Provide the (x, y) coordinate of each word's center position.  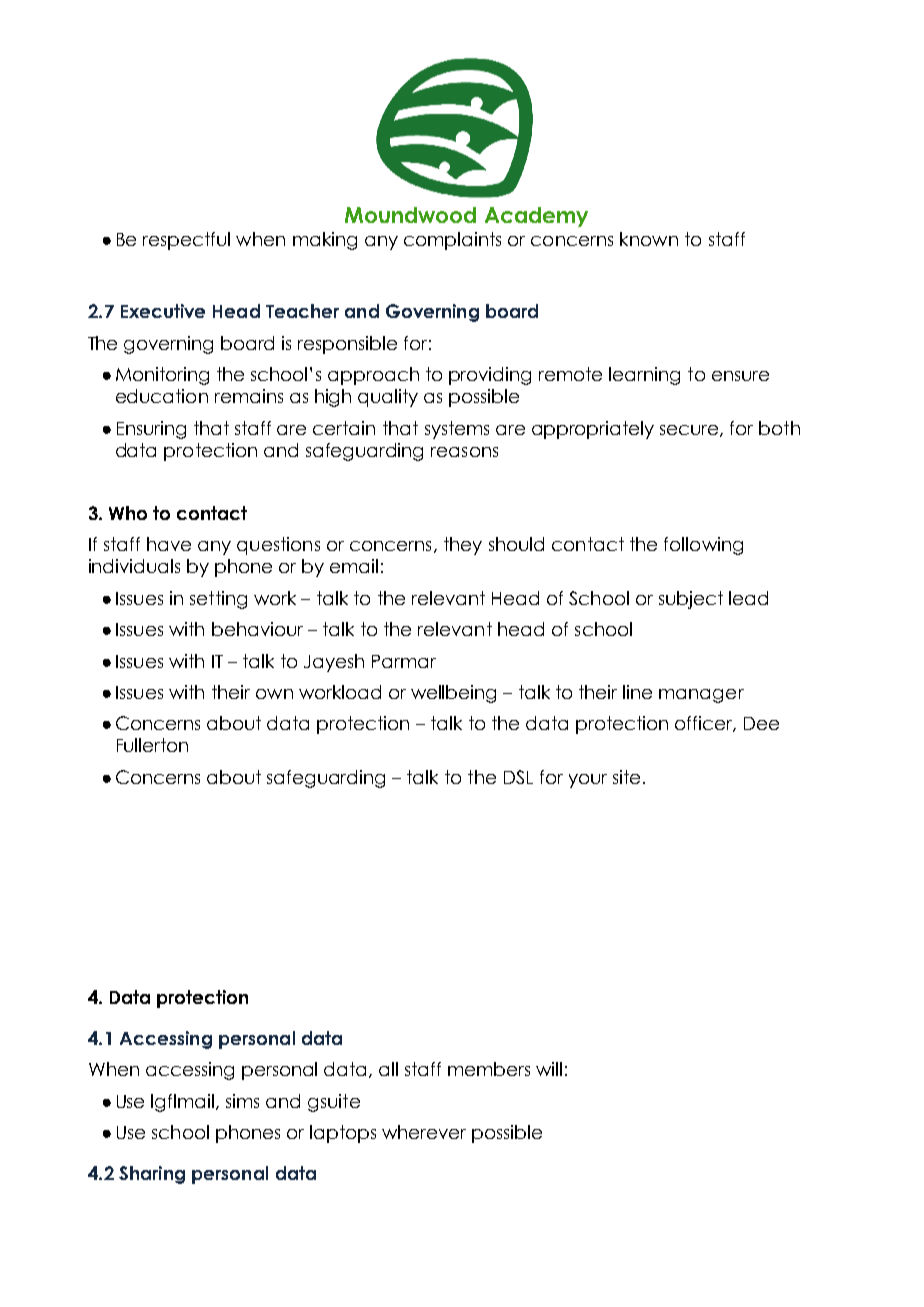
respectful (186, 241)
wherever (424, 1132)
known (649, 239)
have (169, 544)
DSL (518, 777)
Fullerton (152, 745)
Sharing (152, 1175)
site (626, 777)
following (703, 546)
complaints (452, 241)
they (463, 546)
